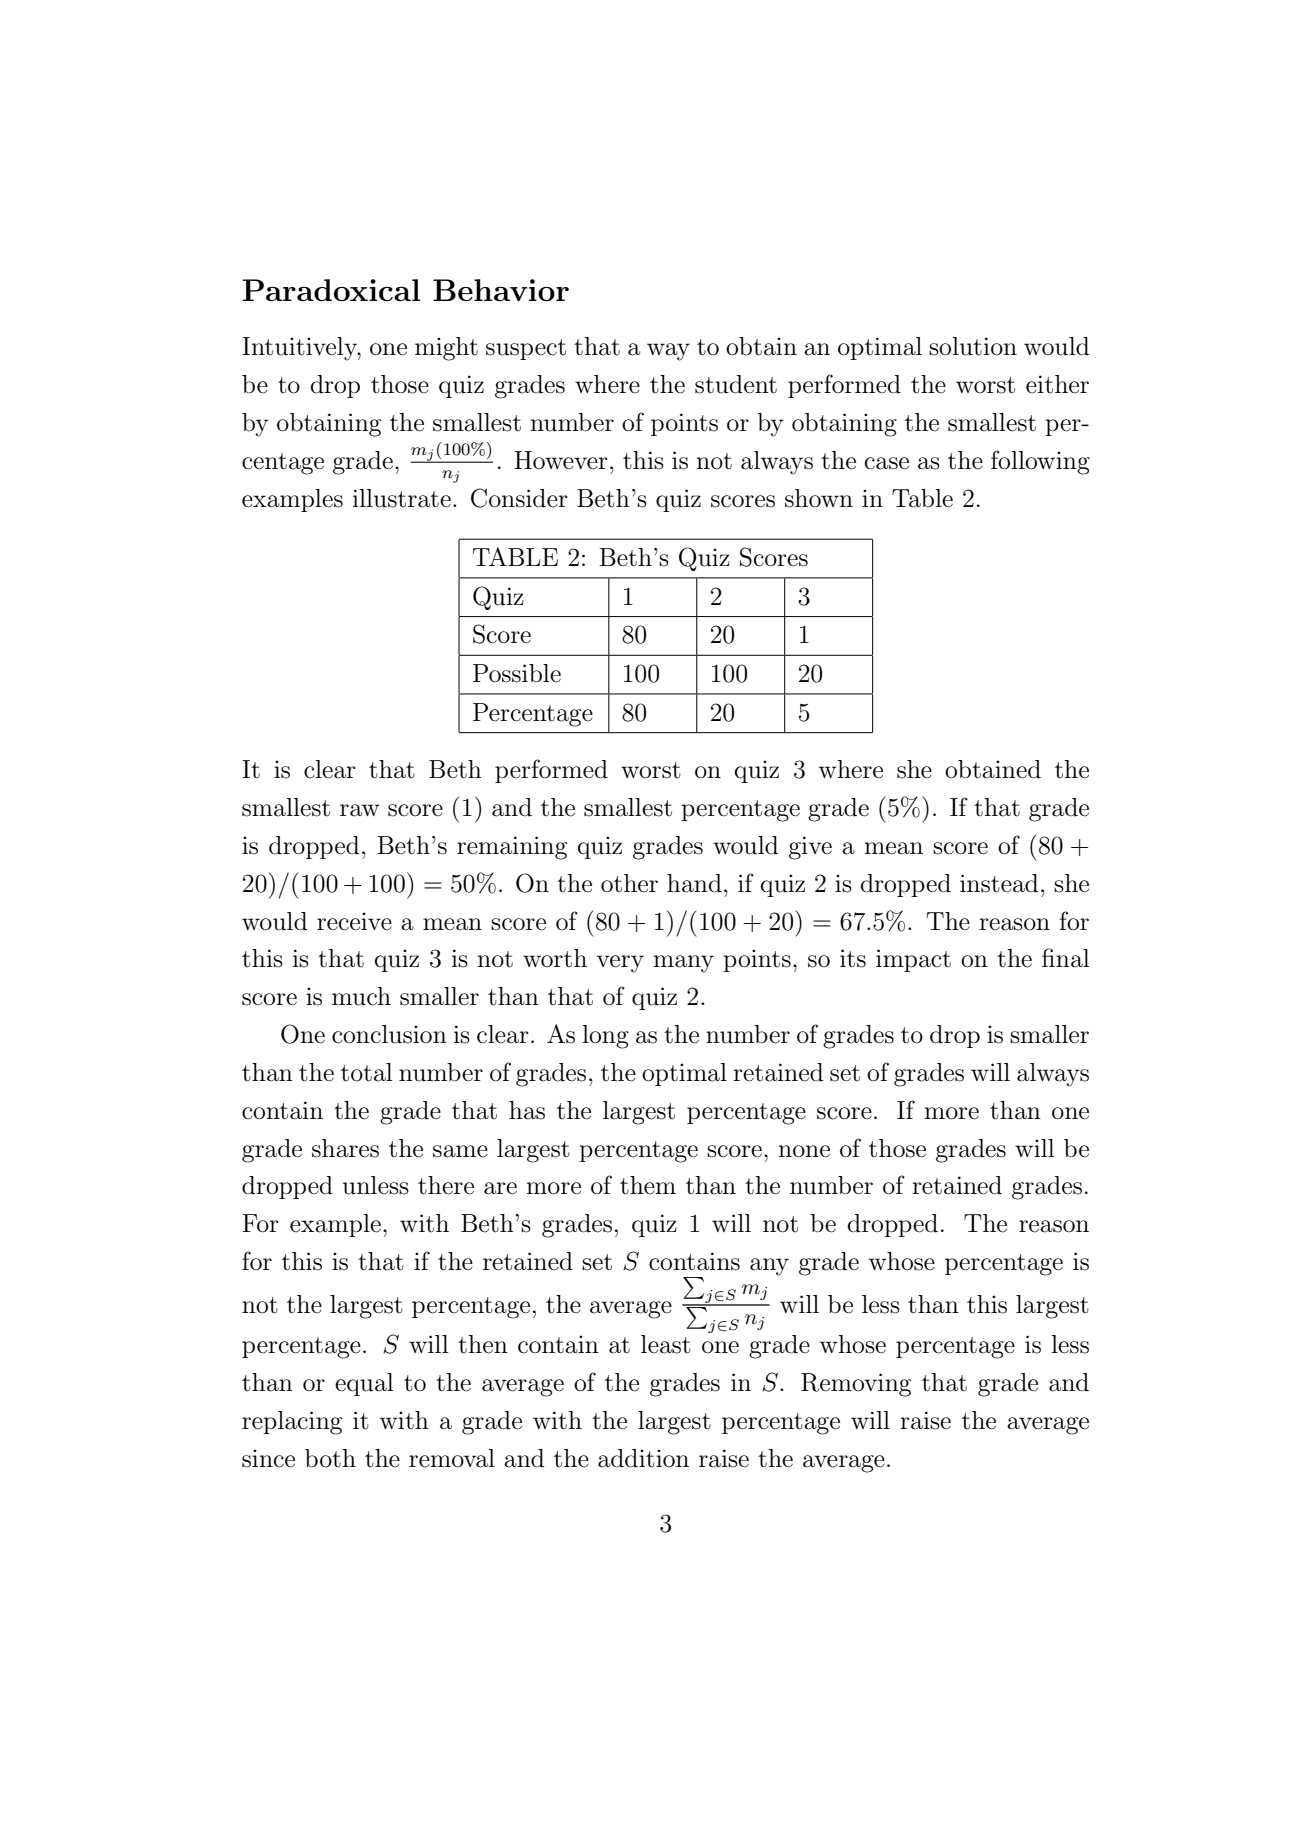 This document has height=1837, width=1299. What do you see at coordinates (354, 921) in the document?
I see `receive` at bounding box center [354, 921].
